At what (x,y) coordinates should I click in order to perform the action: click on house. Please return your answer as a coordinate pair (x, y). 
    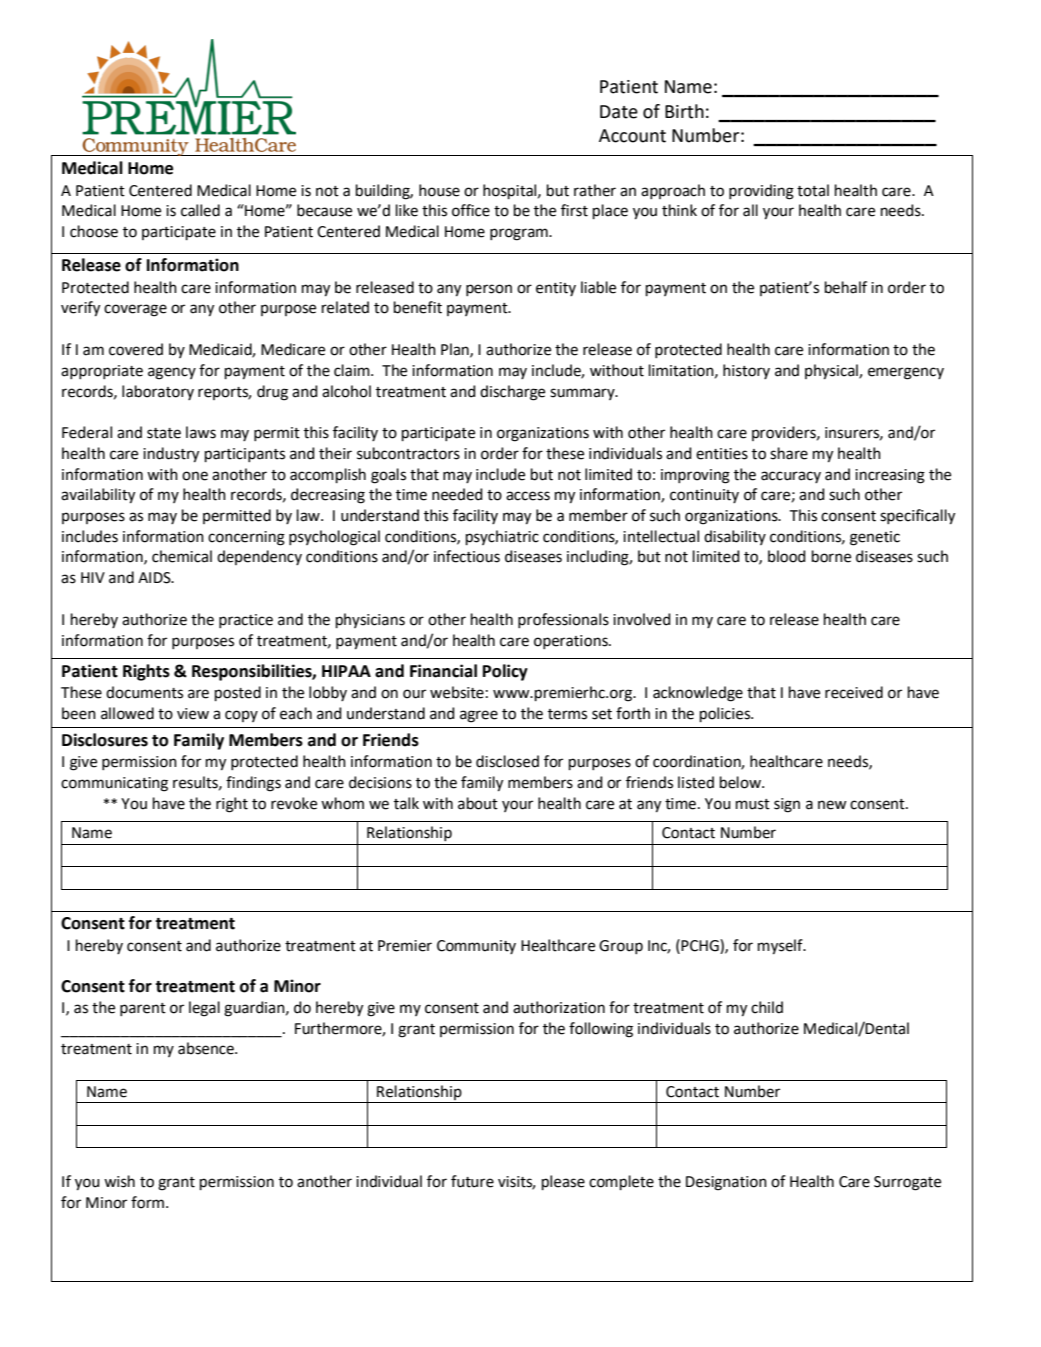
    Looking at the image, I should click on (439, 190).
